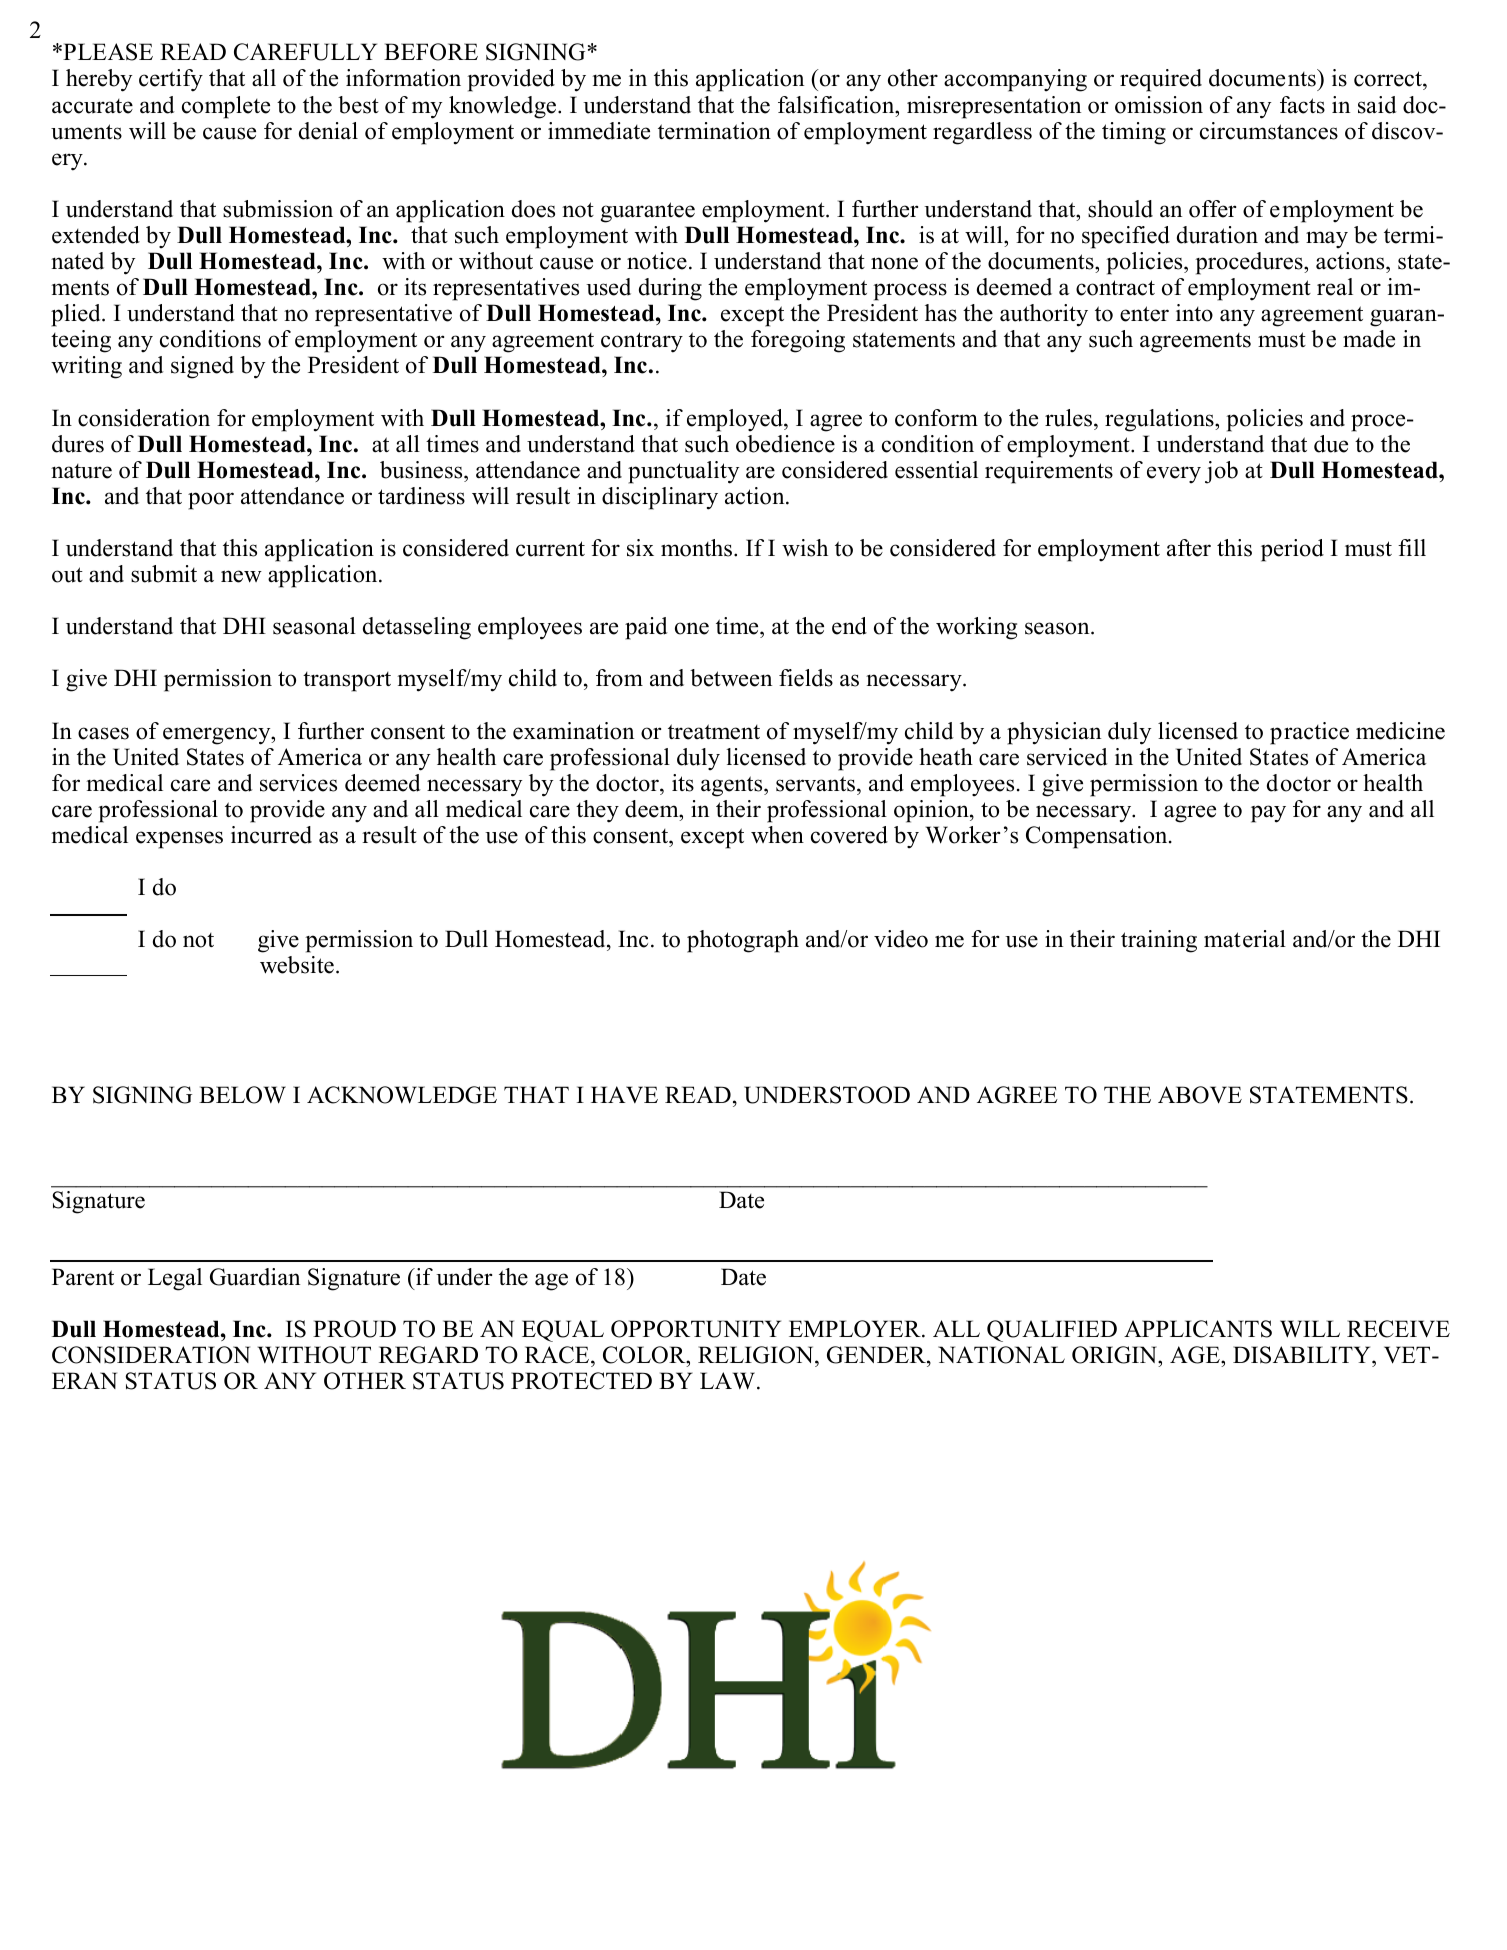  I want to click on complete, so click(226, 107).
